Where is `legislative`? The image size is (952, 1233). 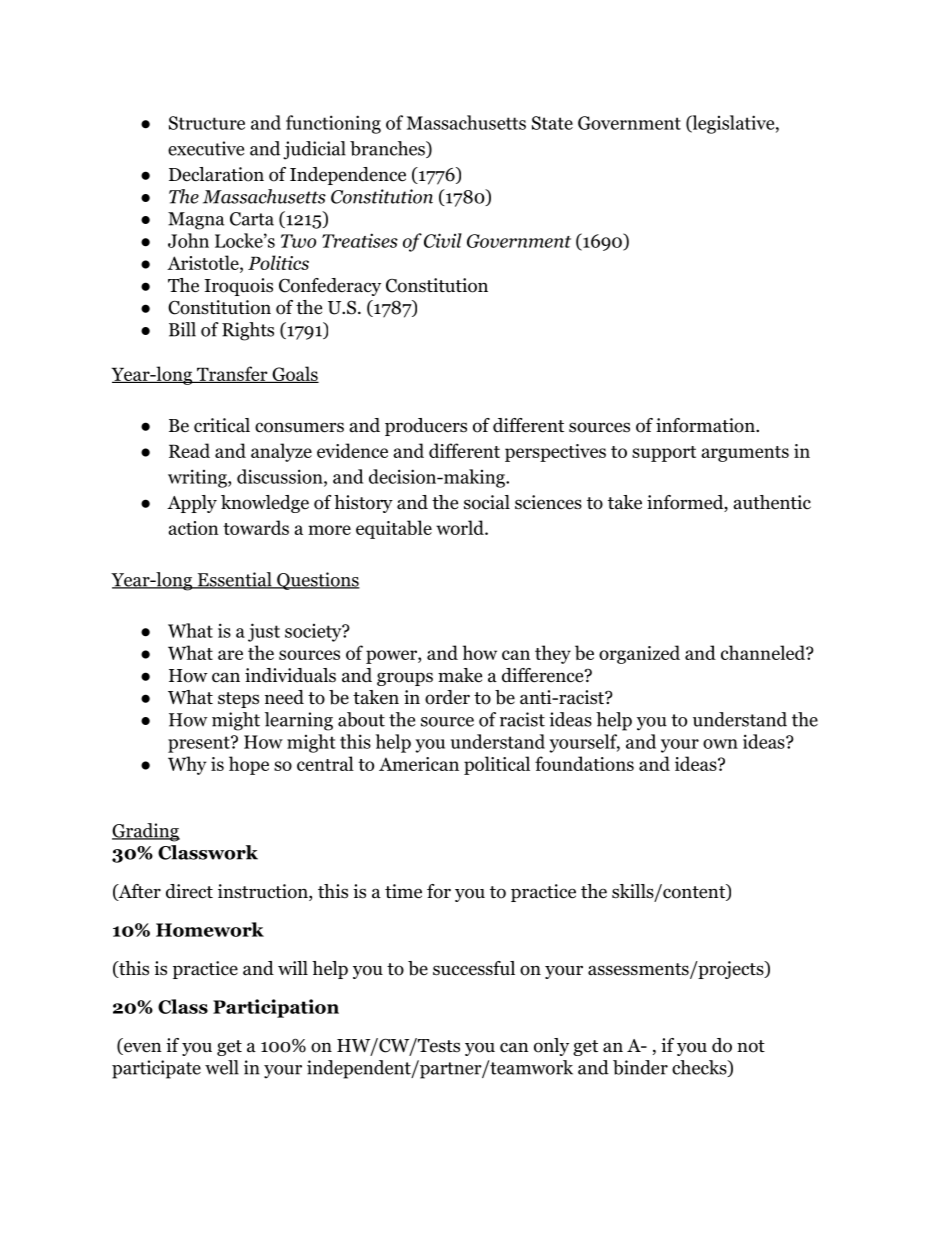
legislative is located at coordinates (732, 124).
